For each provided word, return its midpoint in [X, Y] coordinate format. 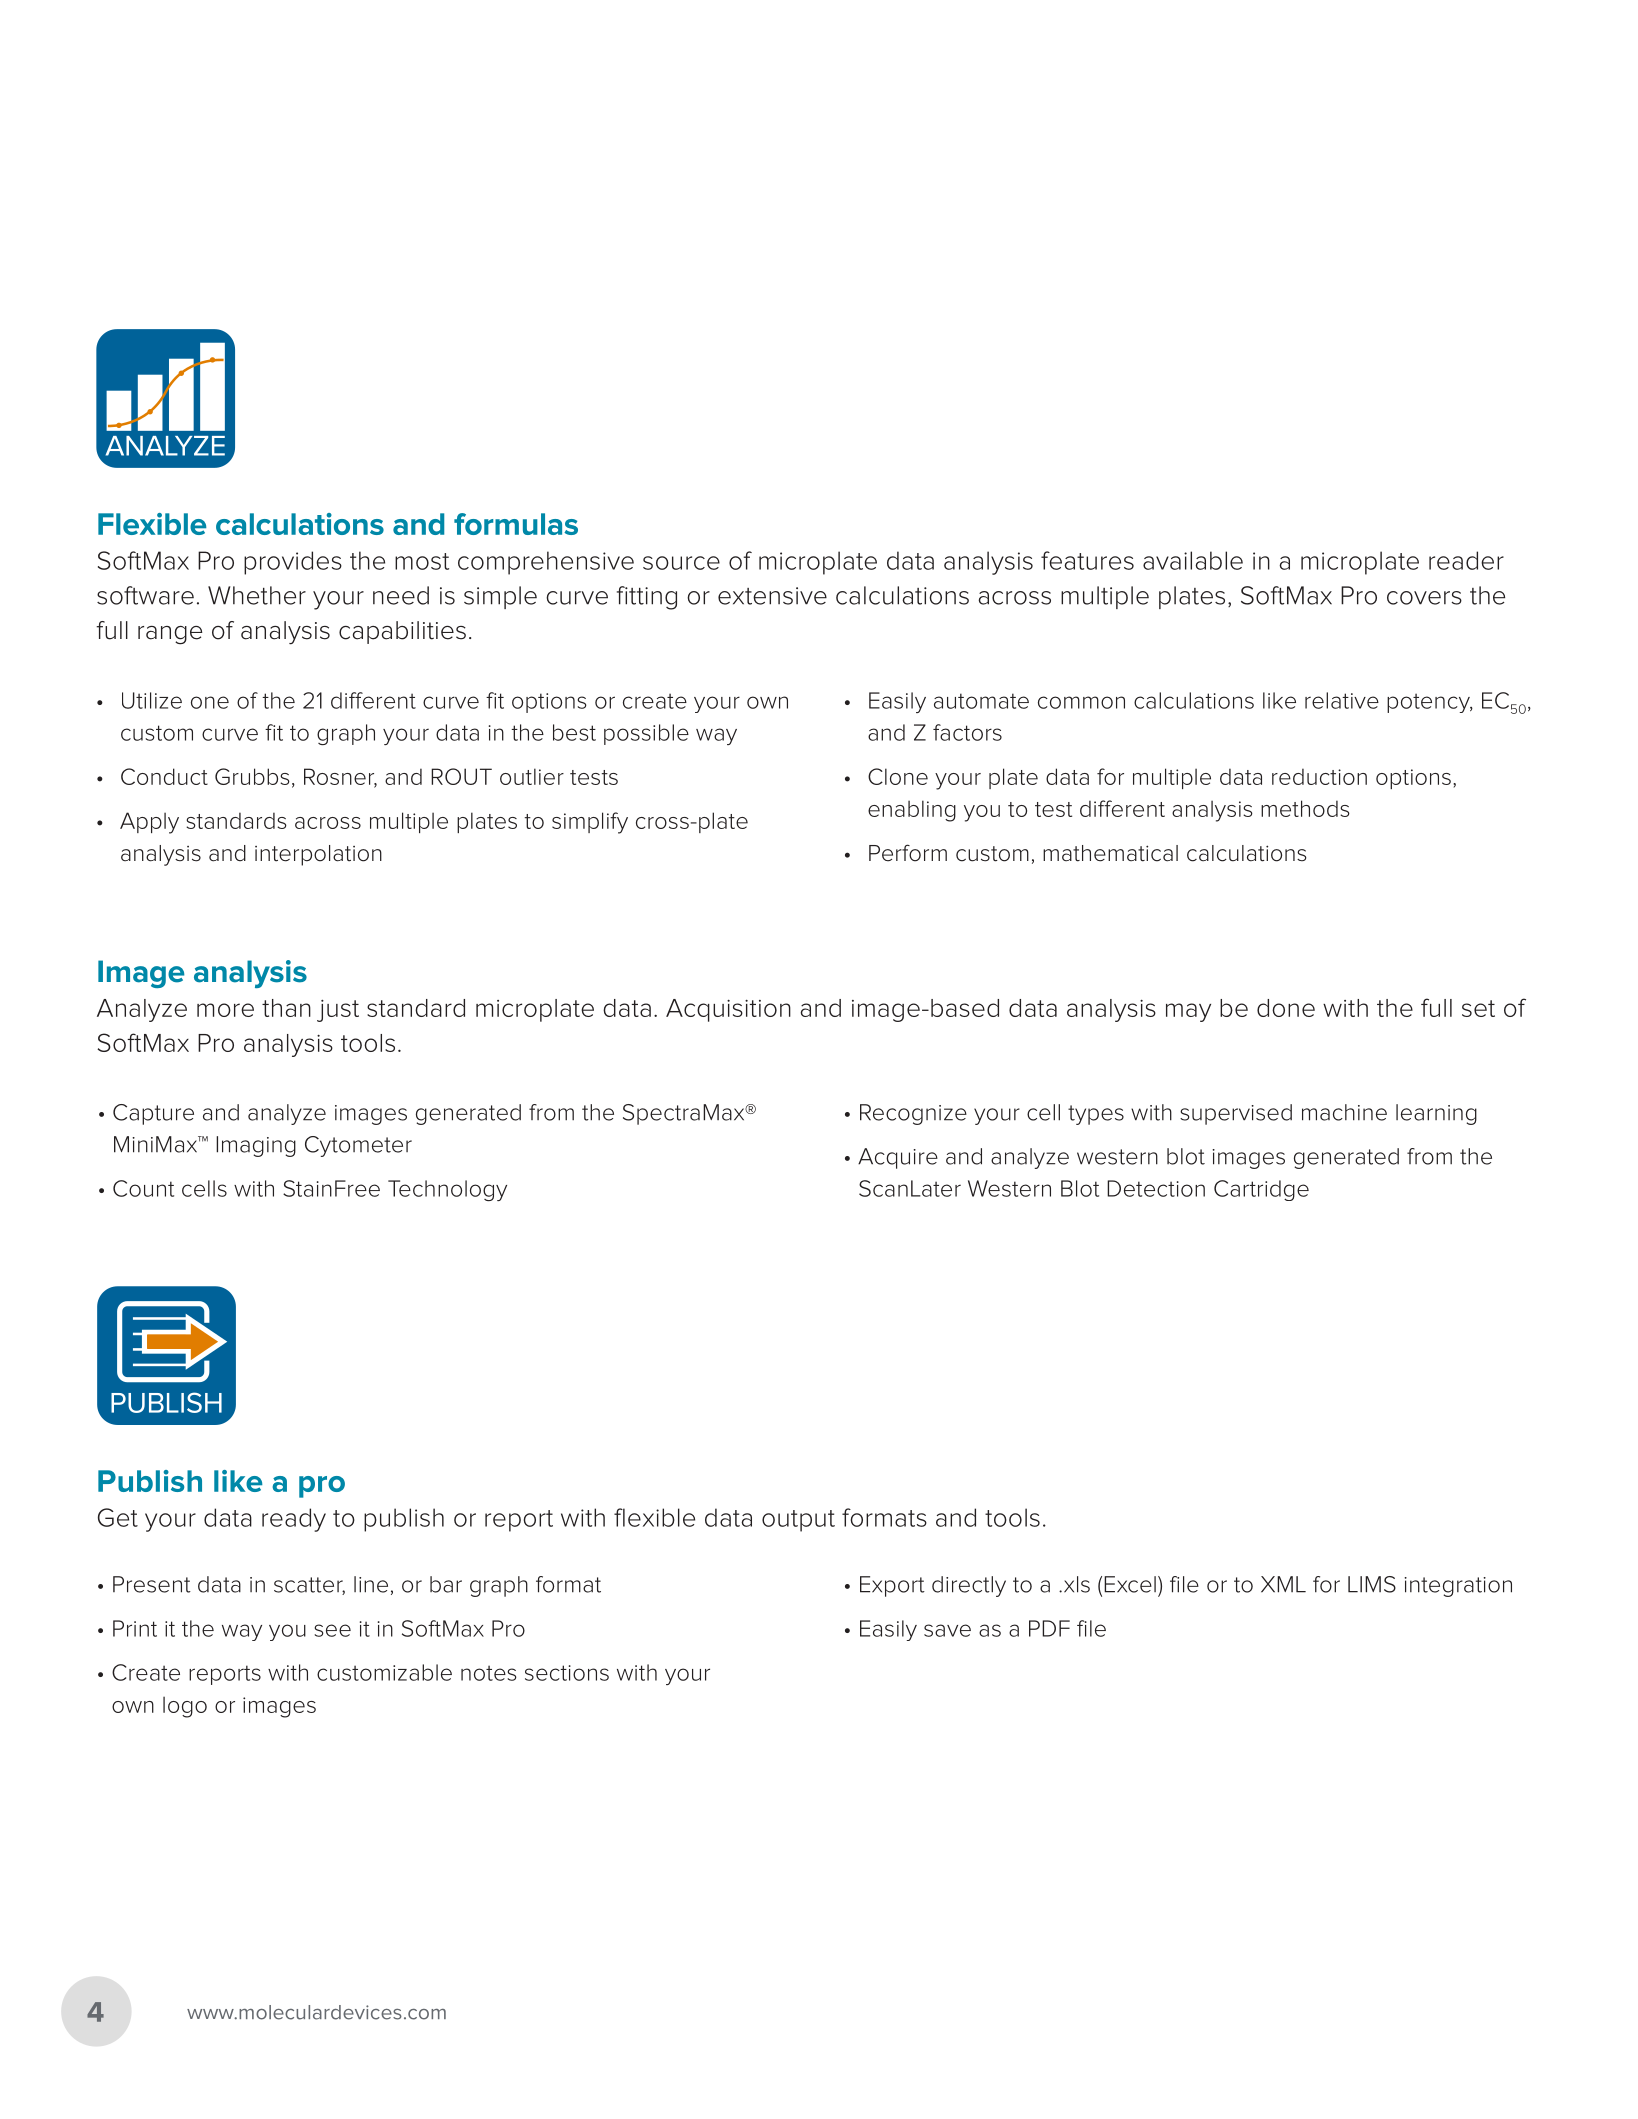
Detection [1156, 1188]
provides [293, 563]
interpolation [318, 855]
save [947, 1630]
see [332, 1630]
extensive [772, 596]
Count [143, 1188]
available [1193, 560]
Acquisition [728, 1010]
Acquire [898, 1158]
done [1286, 1008]
